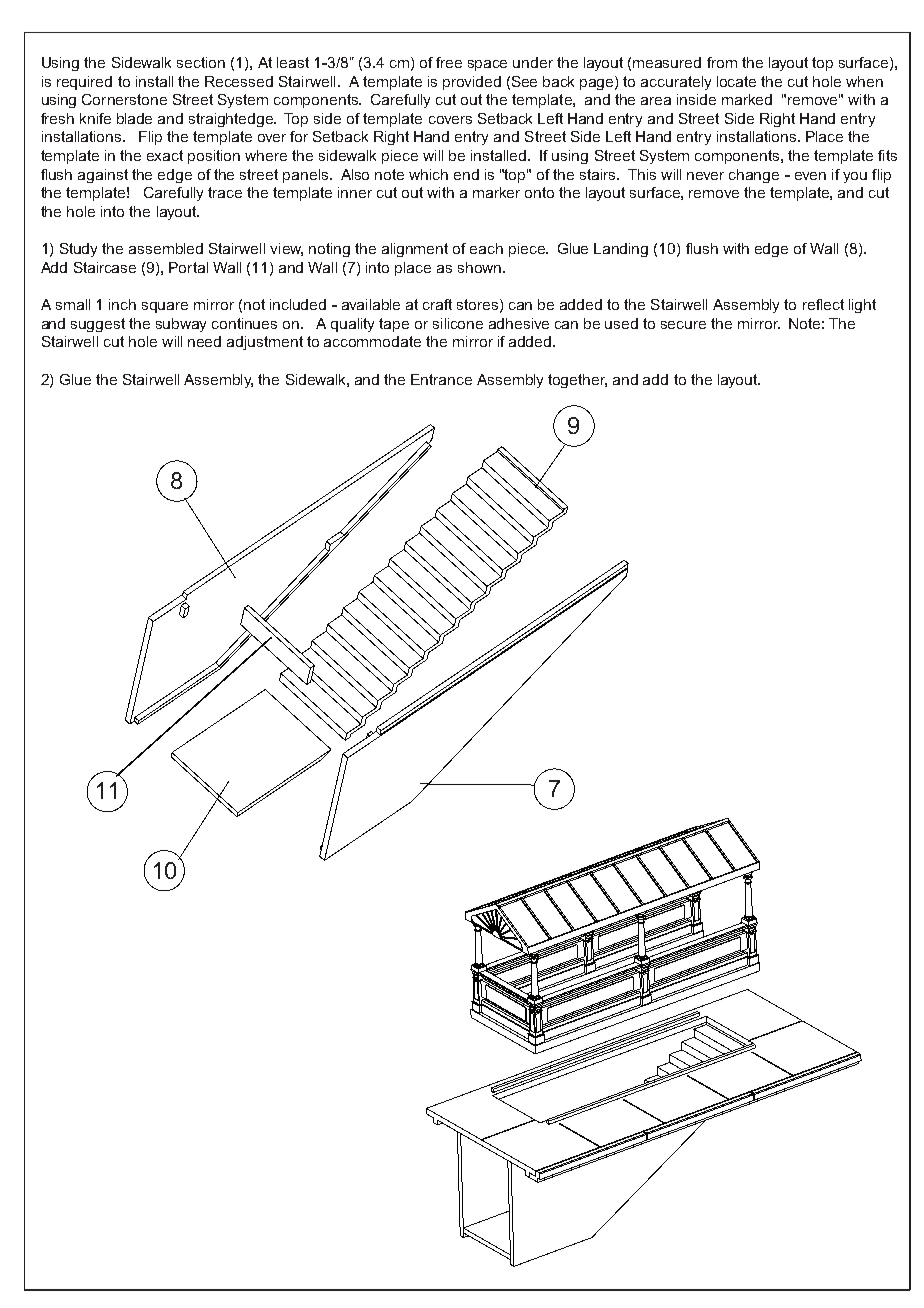 The width and height of the document is (924, 1308). What do you see at coordinates (166, 248) in the document?
I see `assembled` at bounding box center [166, 248].
